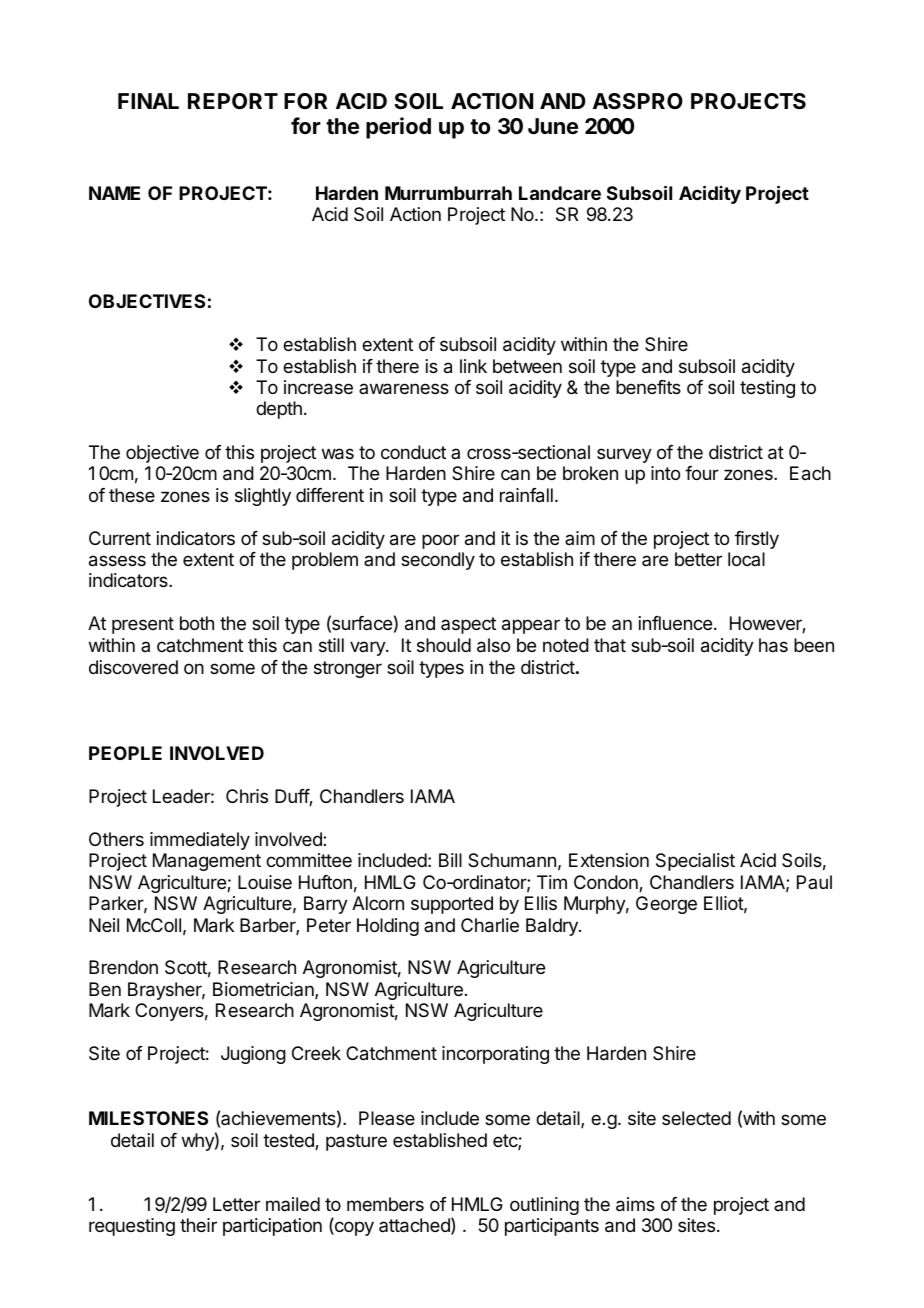  Describe the element at coordinates (553, 126) in the image. I see `June` at that location.
